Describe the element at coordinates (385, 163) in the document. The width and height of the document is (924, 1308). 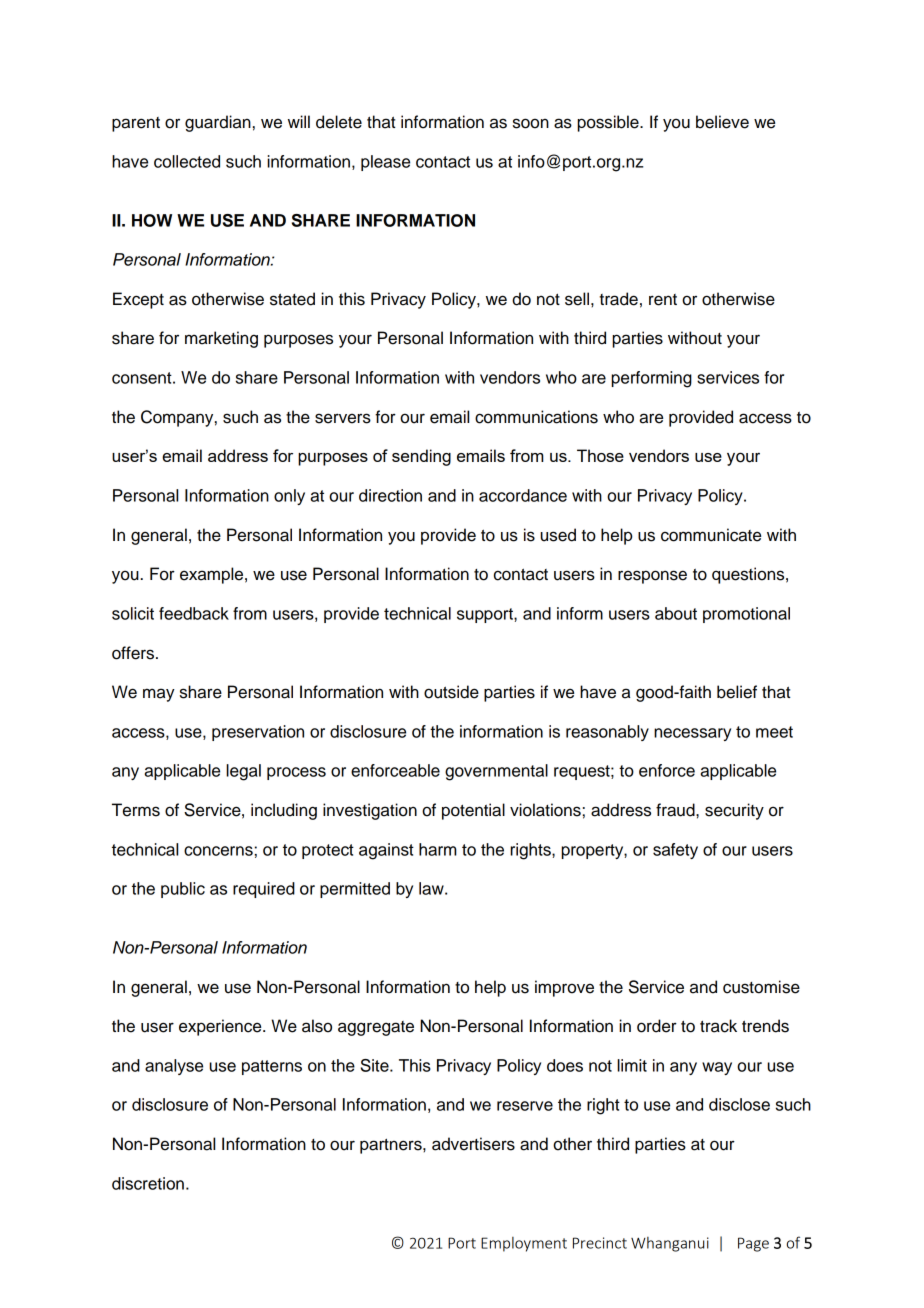
I see `please` at that location.
